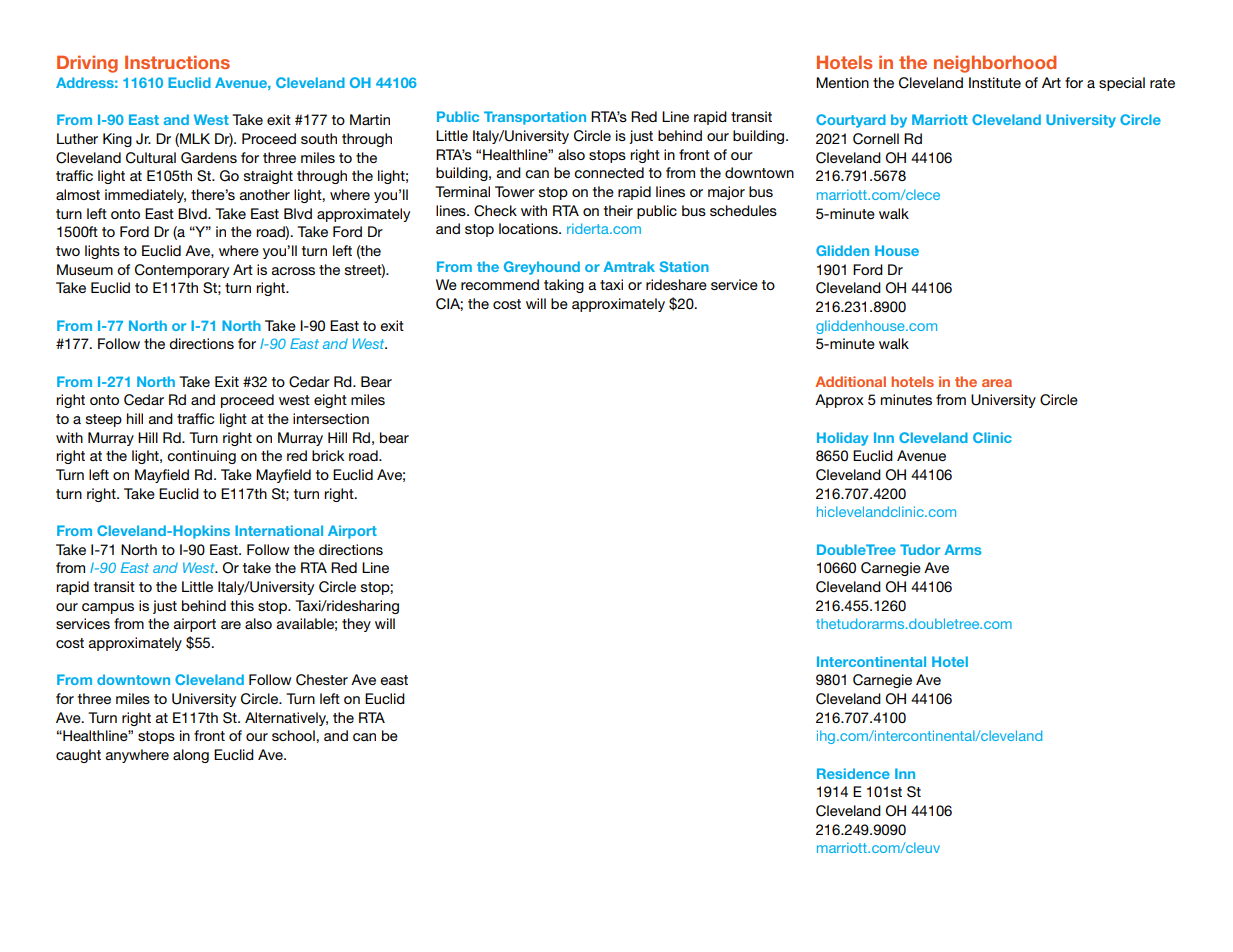 The width and height of the screenshot is (1233, 952). Describe the element at coordinates (535, 118) in the screenshot. I see `Transportation` at that location.
